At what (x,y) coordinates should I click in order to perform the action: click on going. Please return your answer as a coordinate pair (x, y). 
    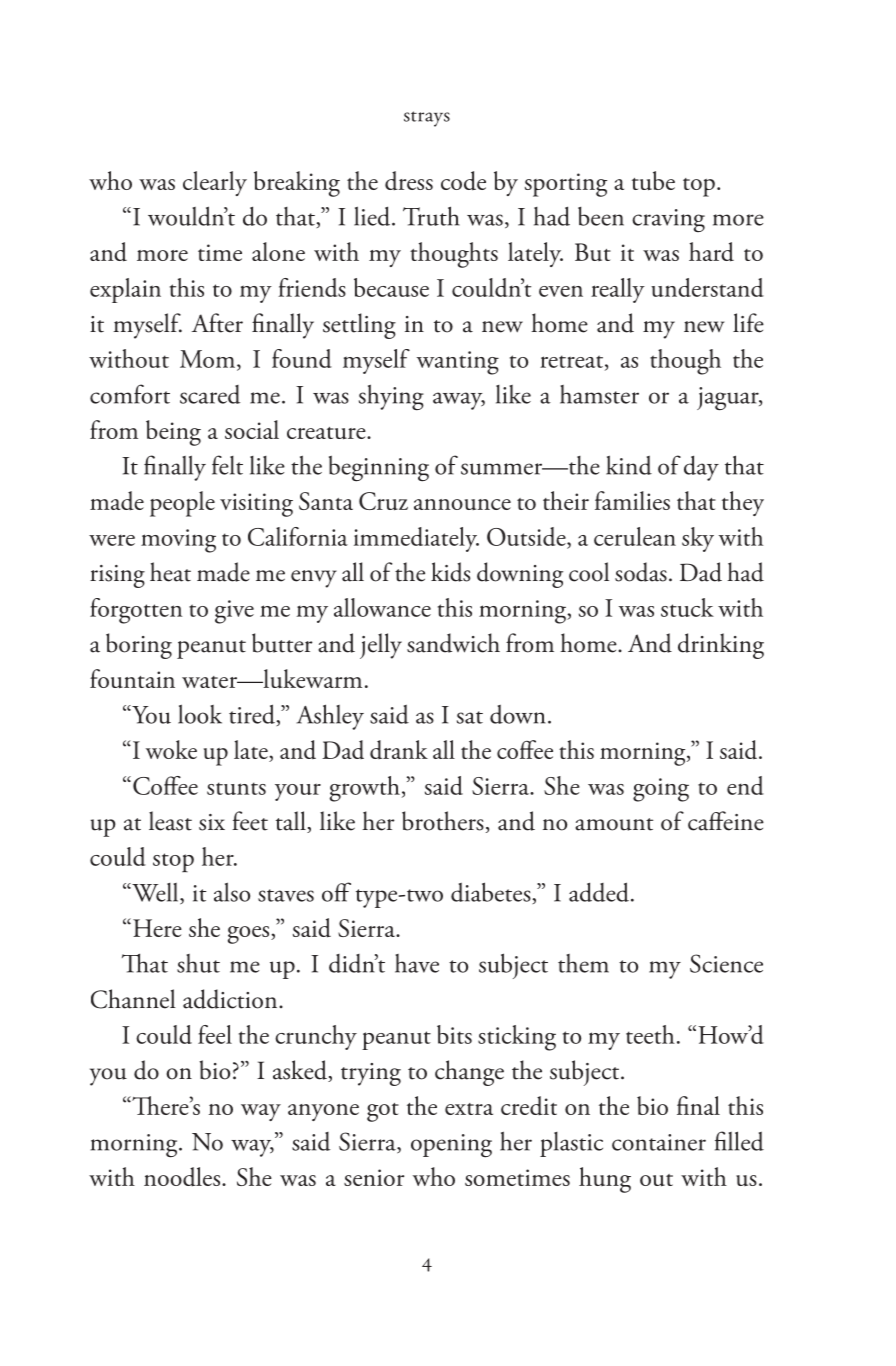
    Looking at the image, I should click on (661, 790).
